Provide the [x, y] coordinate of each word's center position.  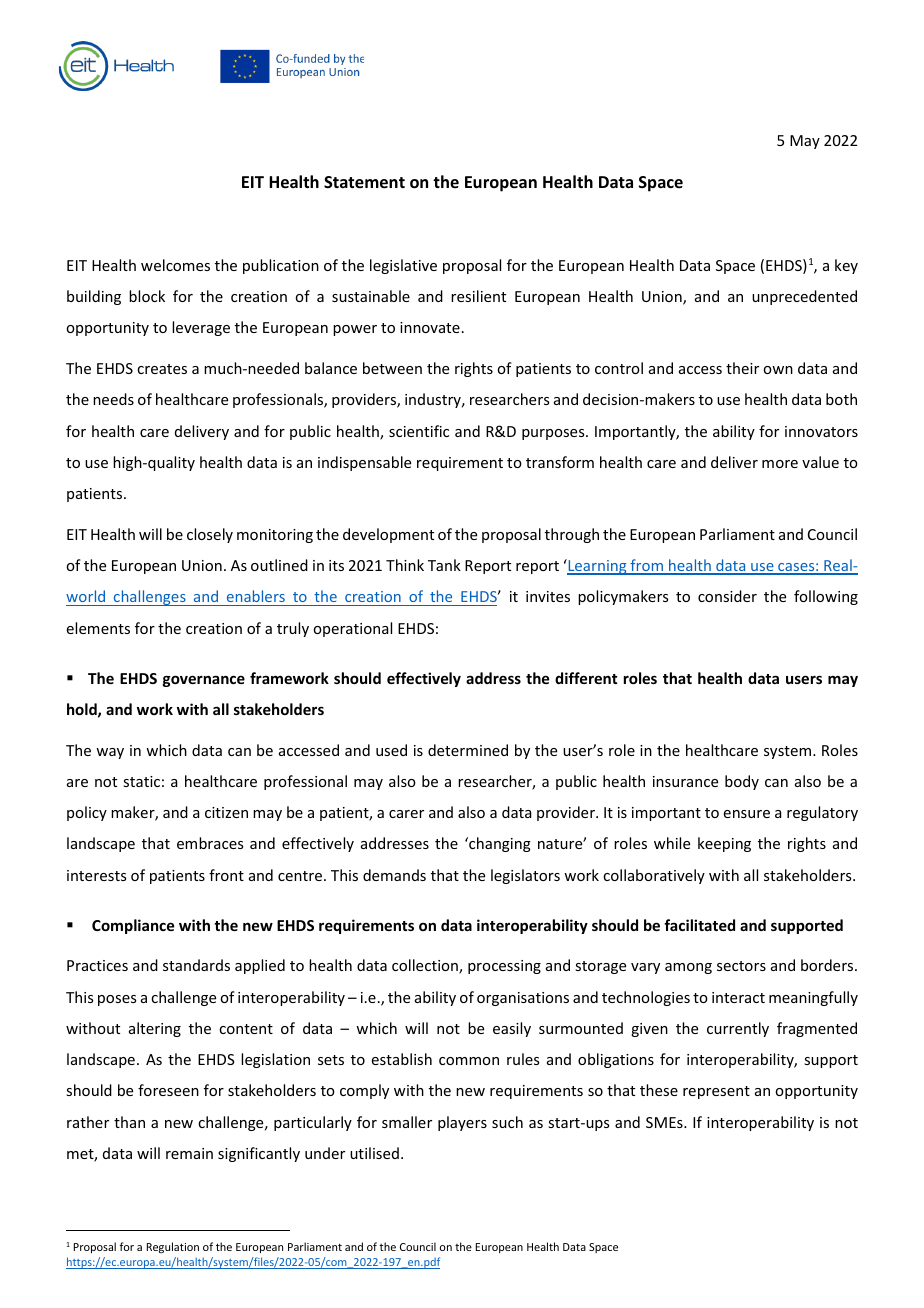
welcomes [175, 265]
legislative [403, 266]
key [846, 266]
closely [210, 535]
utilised [374, 1153]
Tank [444, 565]
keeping [724, 844]
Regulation [173, 1248]
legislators [525, 876]
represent [716, 1092]
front [226, 875]
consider [727, 596]
